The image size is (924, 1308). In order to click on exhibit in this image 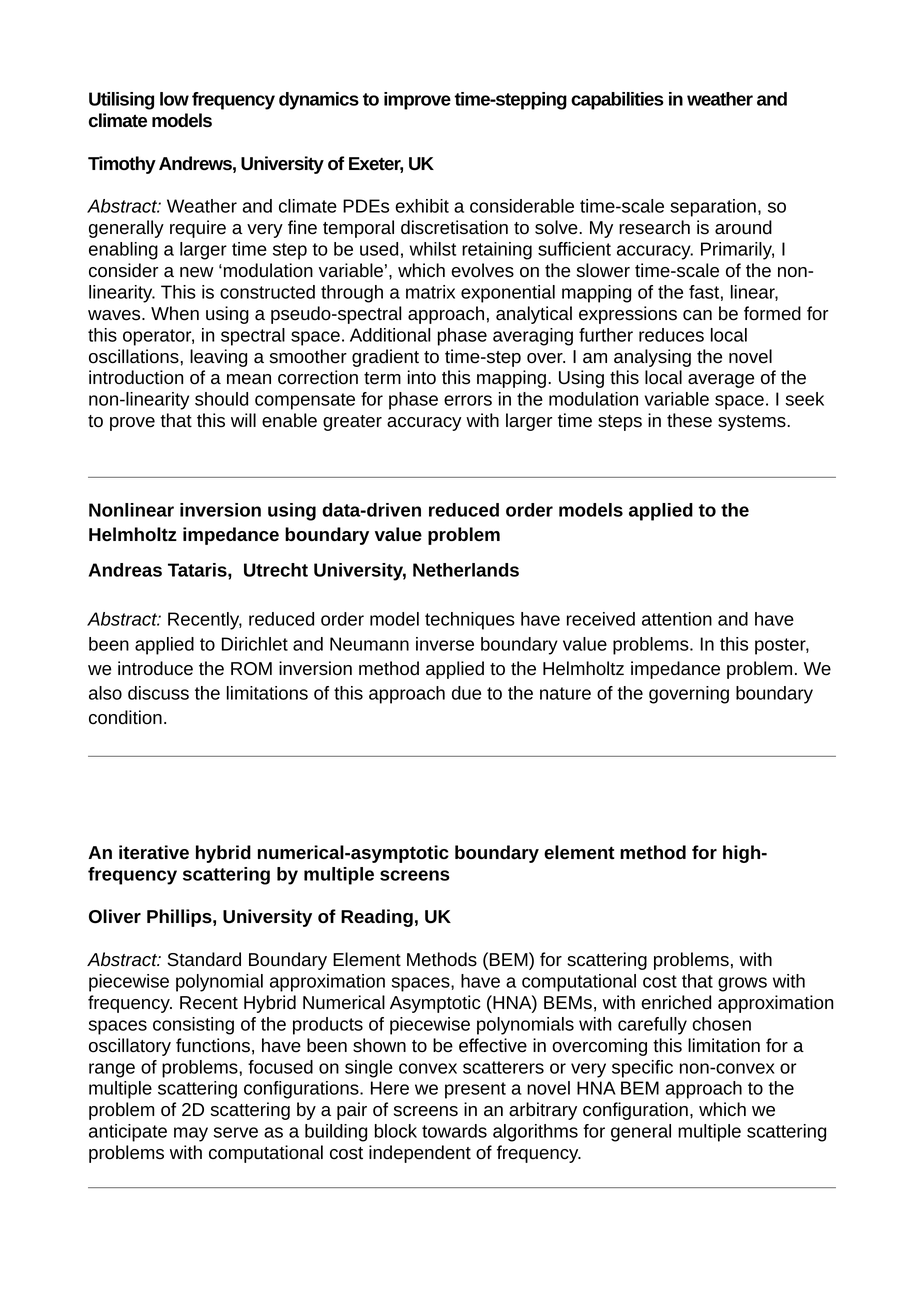, I will do `click(422, 206)`.
